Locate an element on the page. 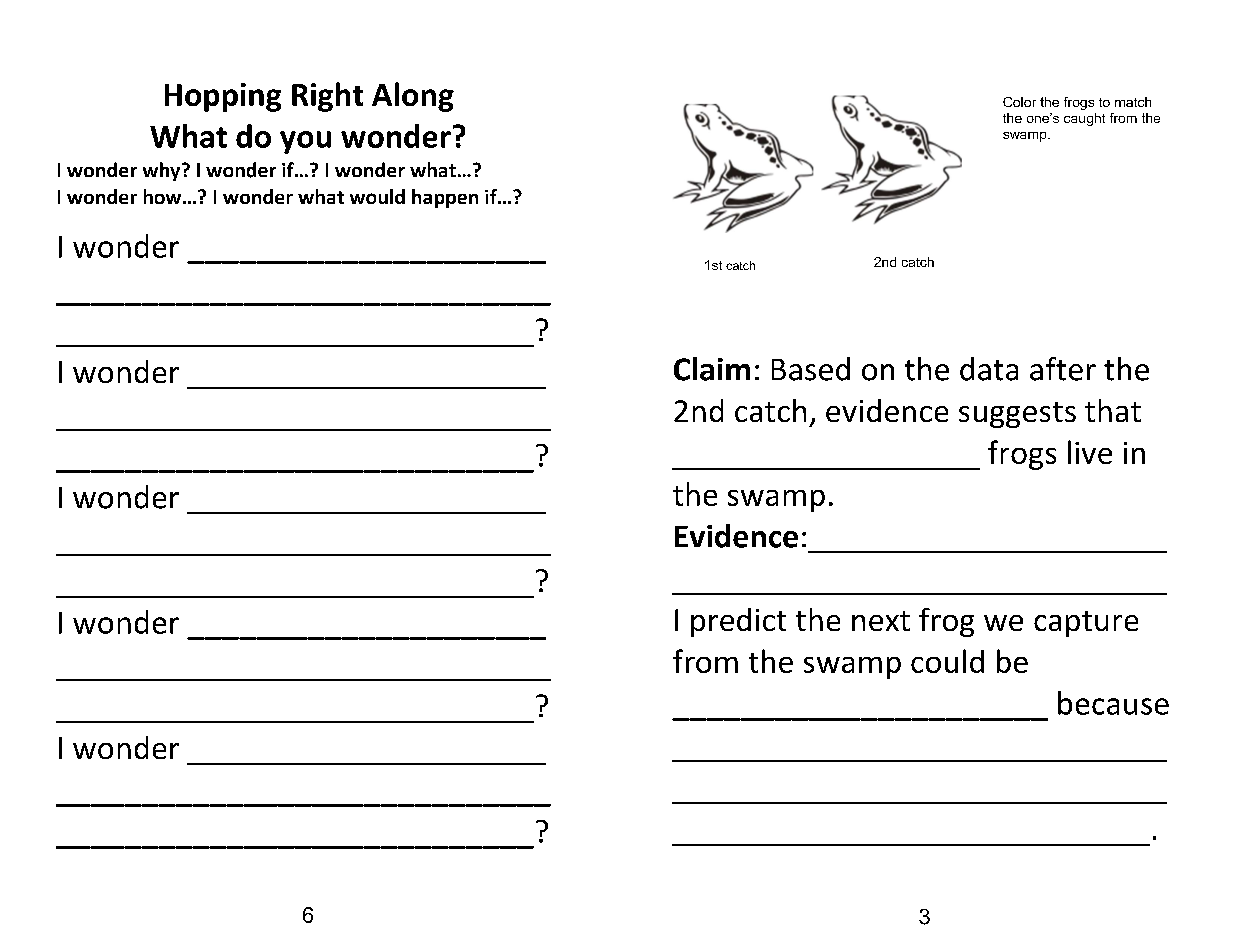  Right is located at coordinates (327, 97).
